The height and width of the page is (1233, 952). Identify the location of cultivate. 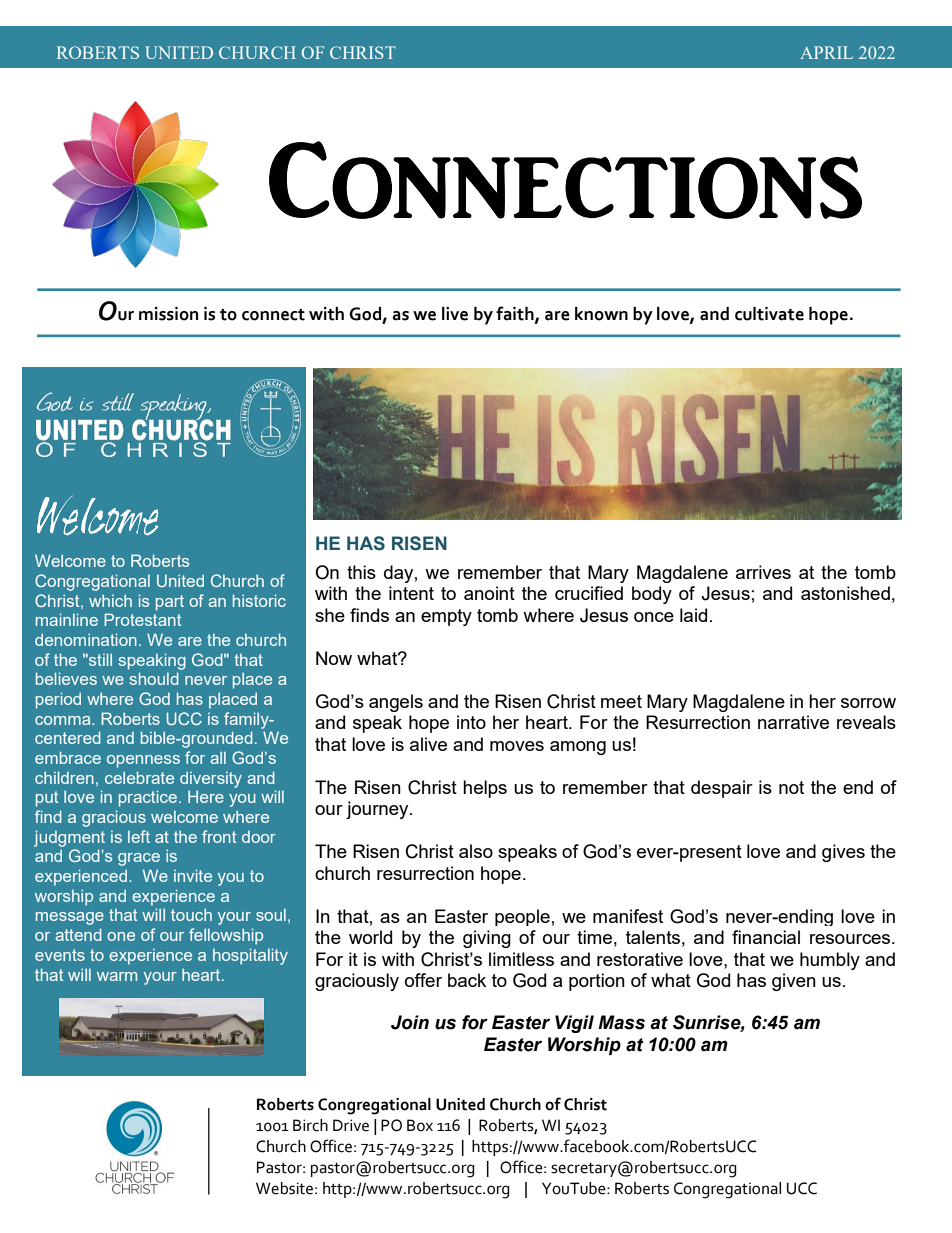
(769, 314).
